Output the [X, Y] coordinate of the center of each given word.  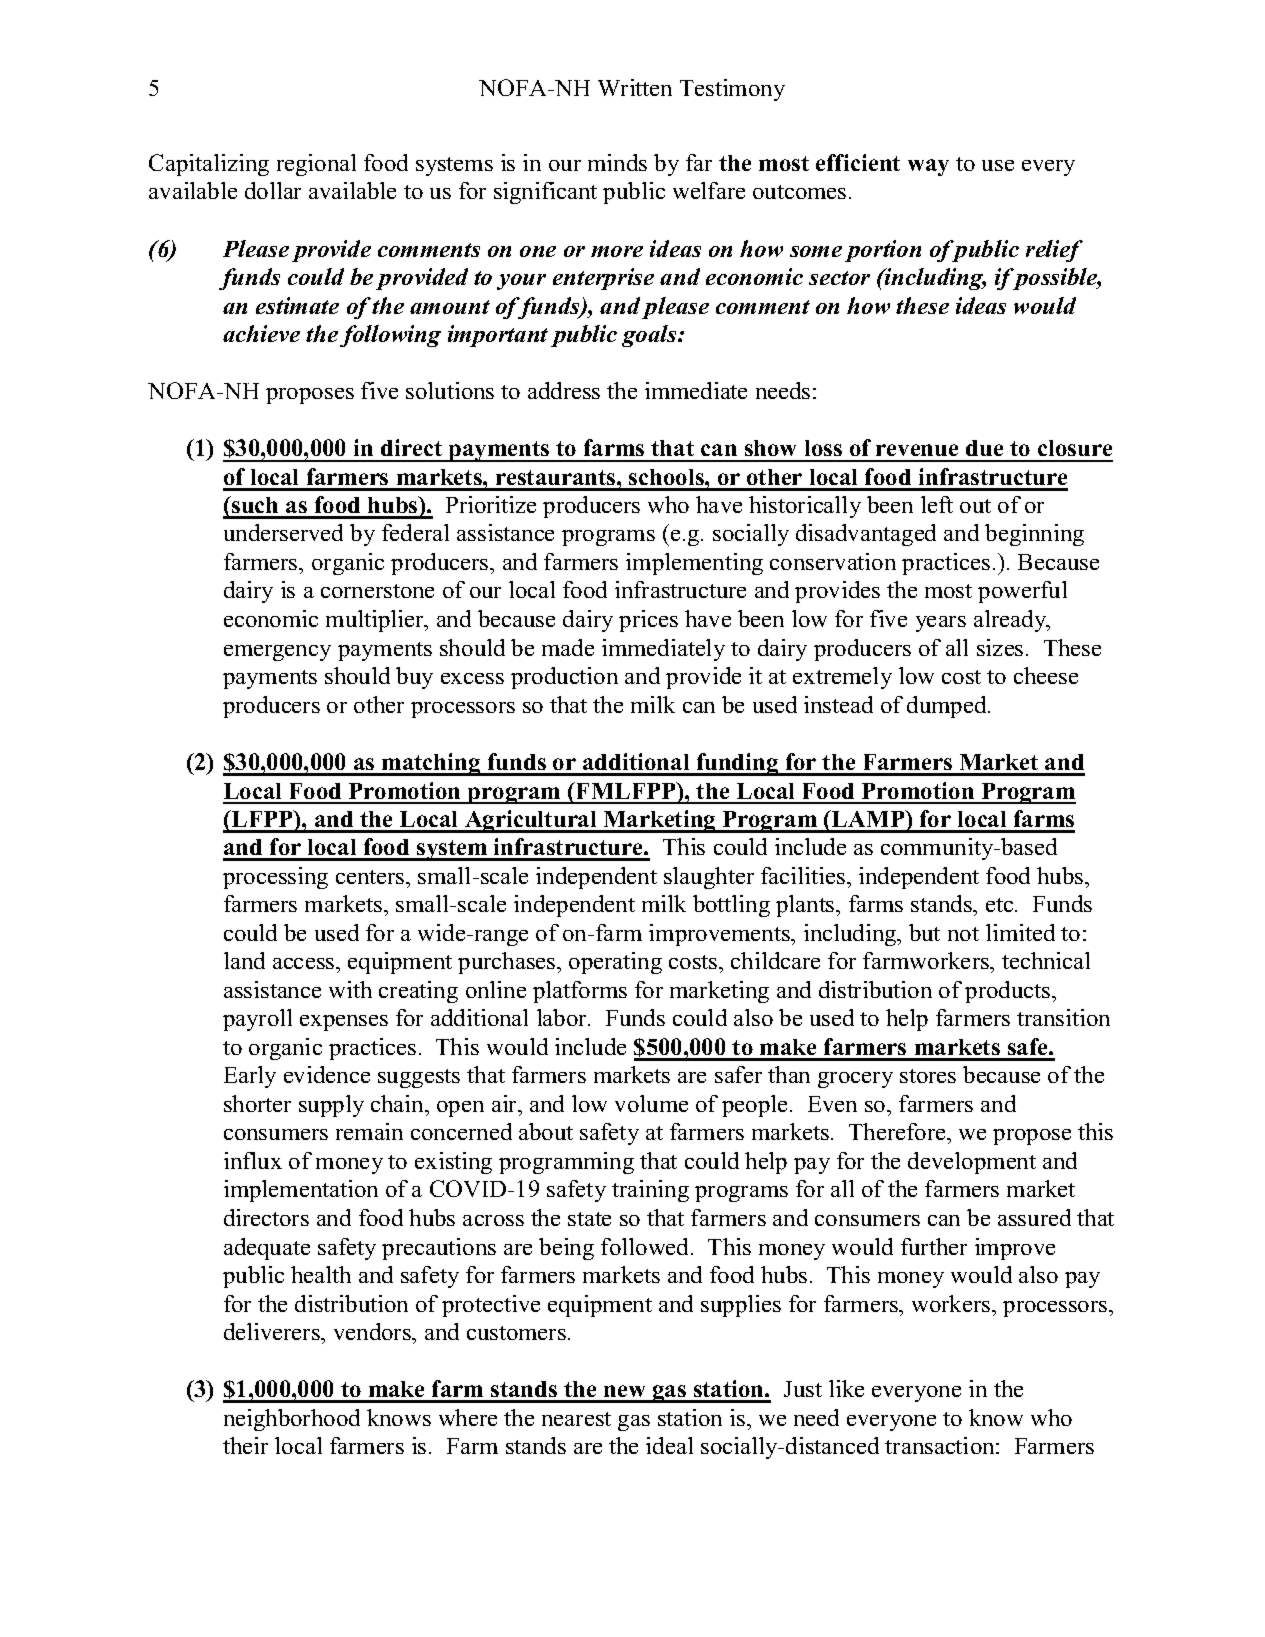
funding [737, 764]
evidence [327, 1074]
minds [617, 162]
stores [928, 1076]
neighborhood [292, 1420]
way [928, 167]
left [937, 504]
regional [316, 165]
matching [431, 764]
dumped [948, 707]
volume [651, 1103]
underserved [283, 532]
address [564, 390]
